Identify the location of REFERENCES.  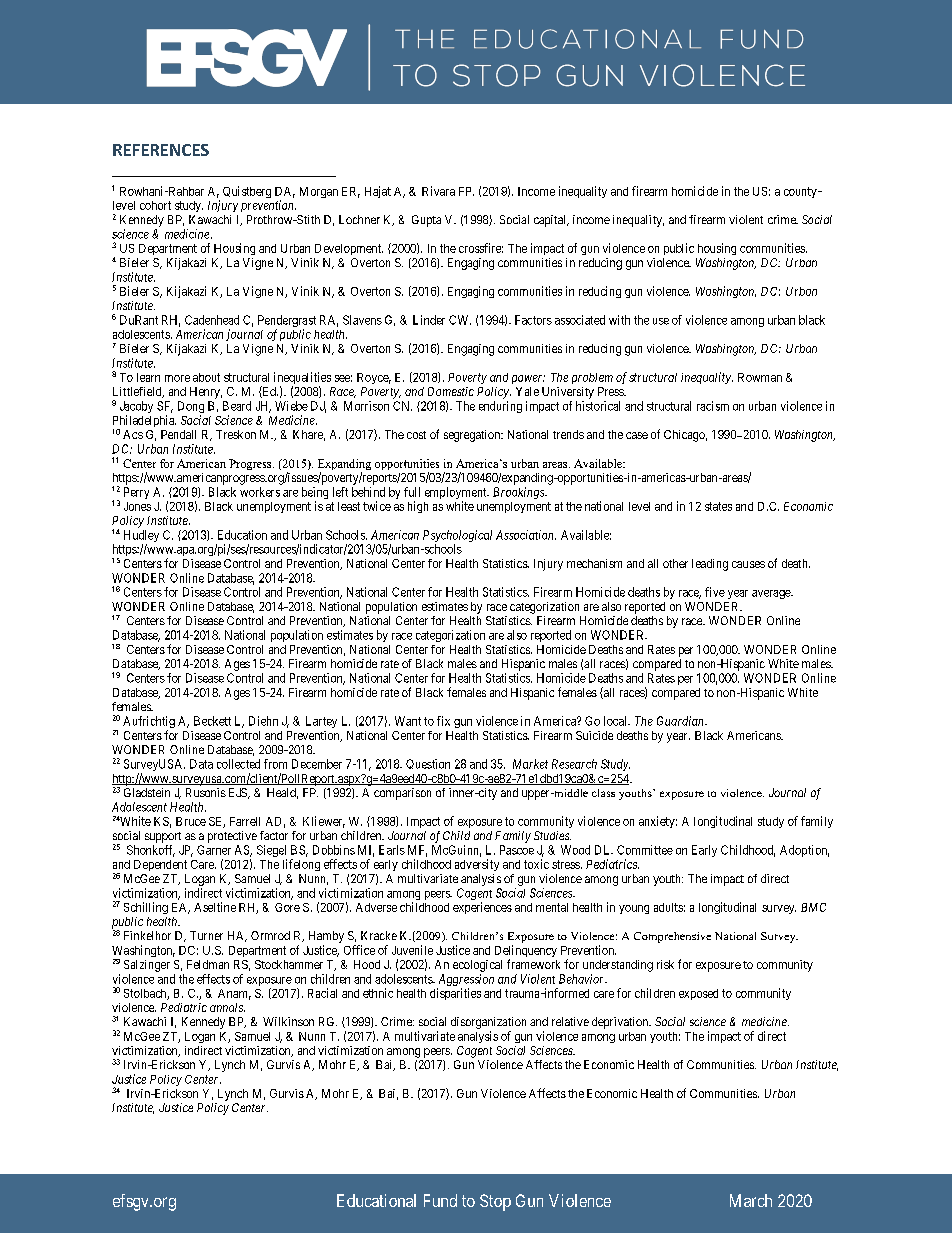
(161, 150).
